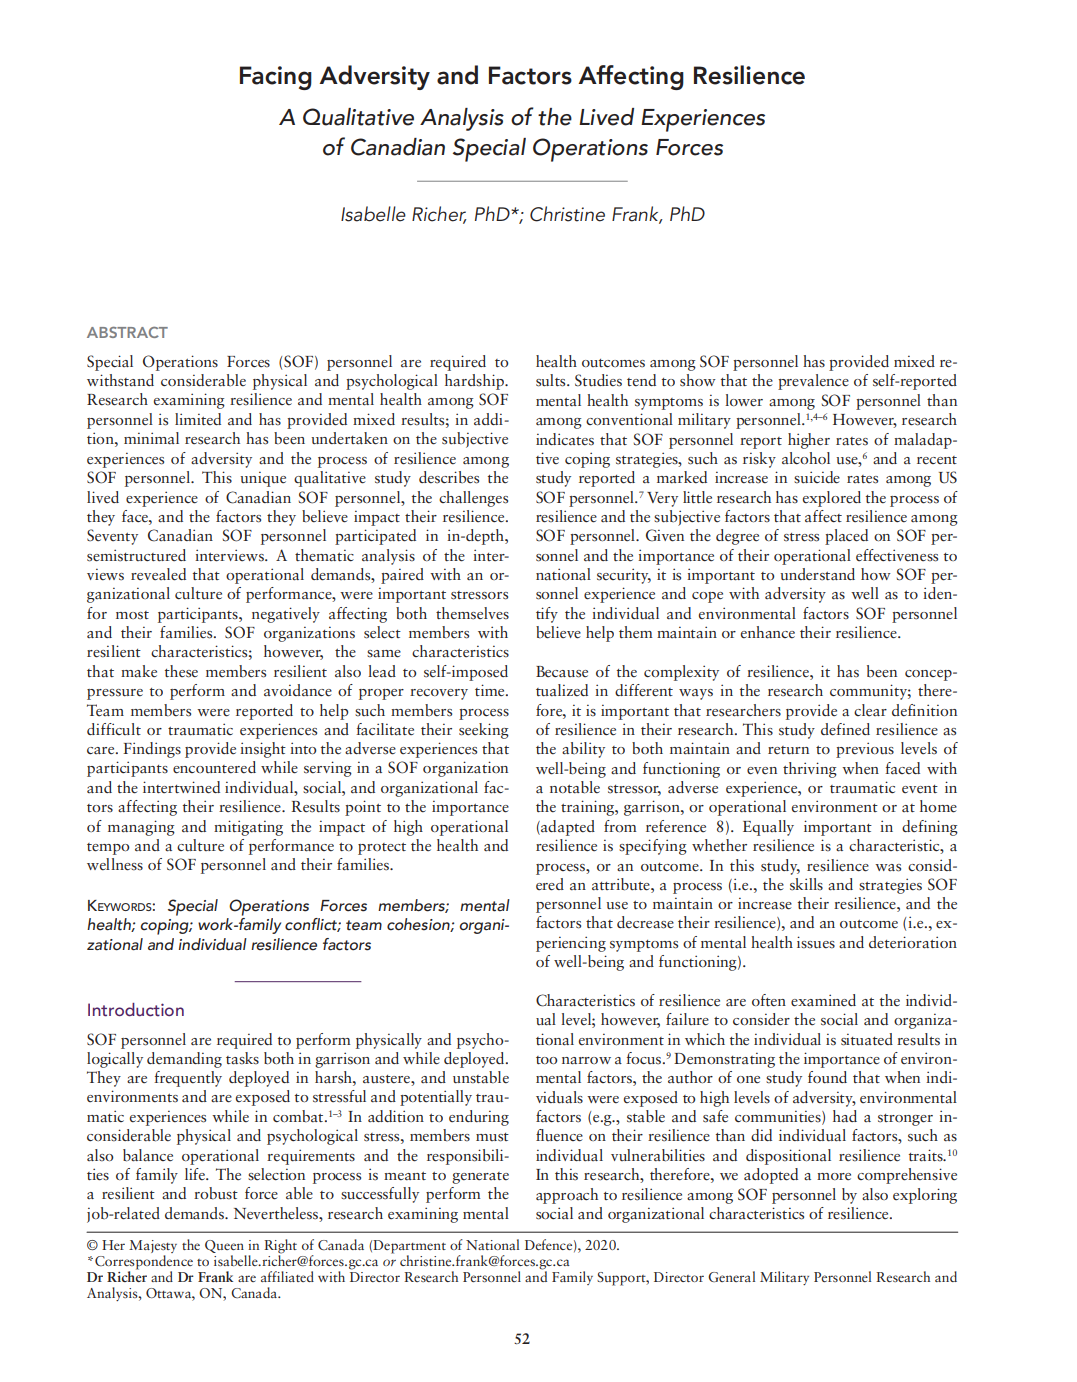 This image has height=1382, width=1077. I want to click on more, so click(834, 1176).
